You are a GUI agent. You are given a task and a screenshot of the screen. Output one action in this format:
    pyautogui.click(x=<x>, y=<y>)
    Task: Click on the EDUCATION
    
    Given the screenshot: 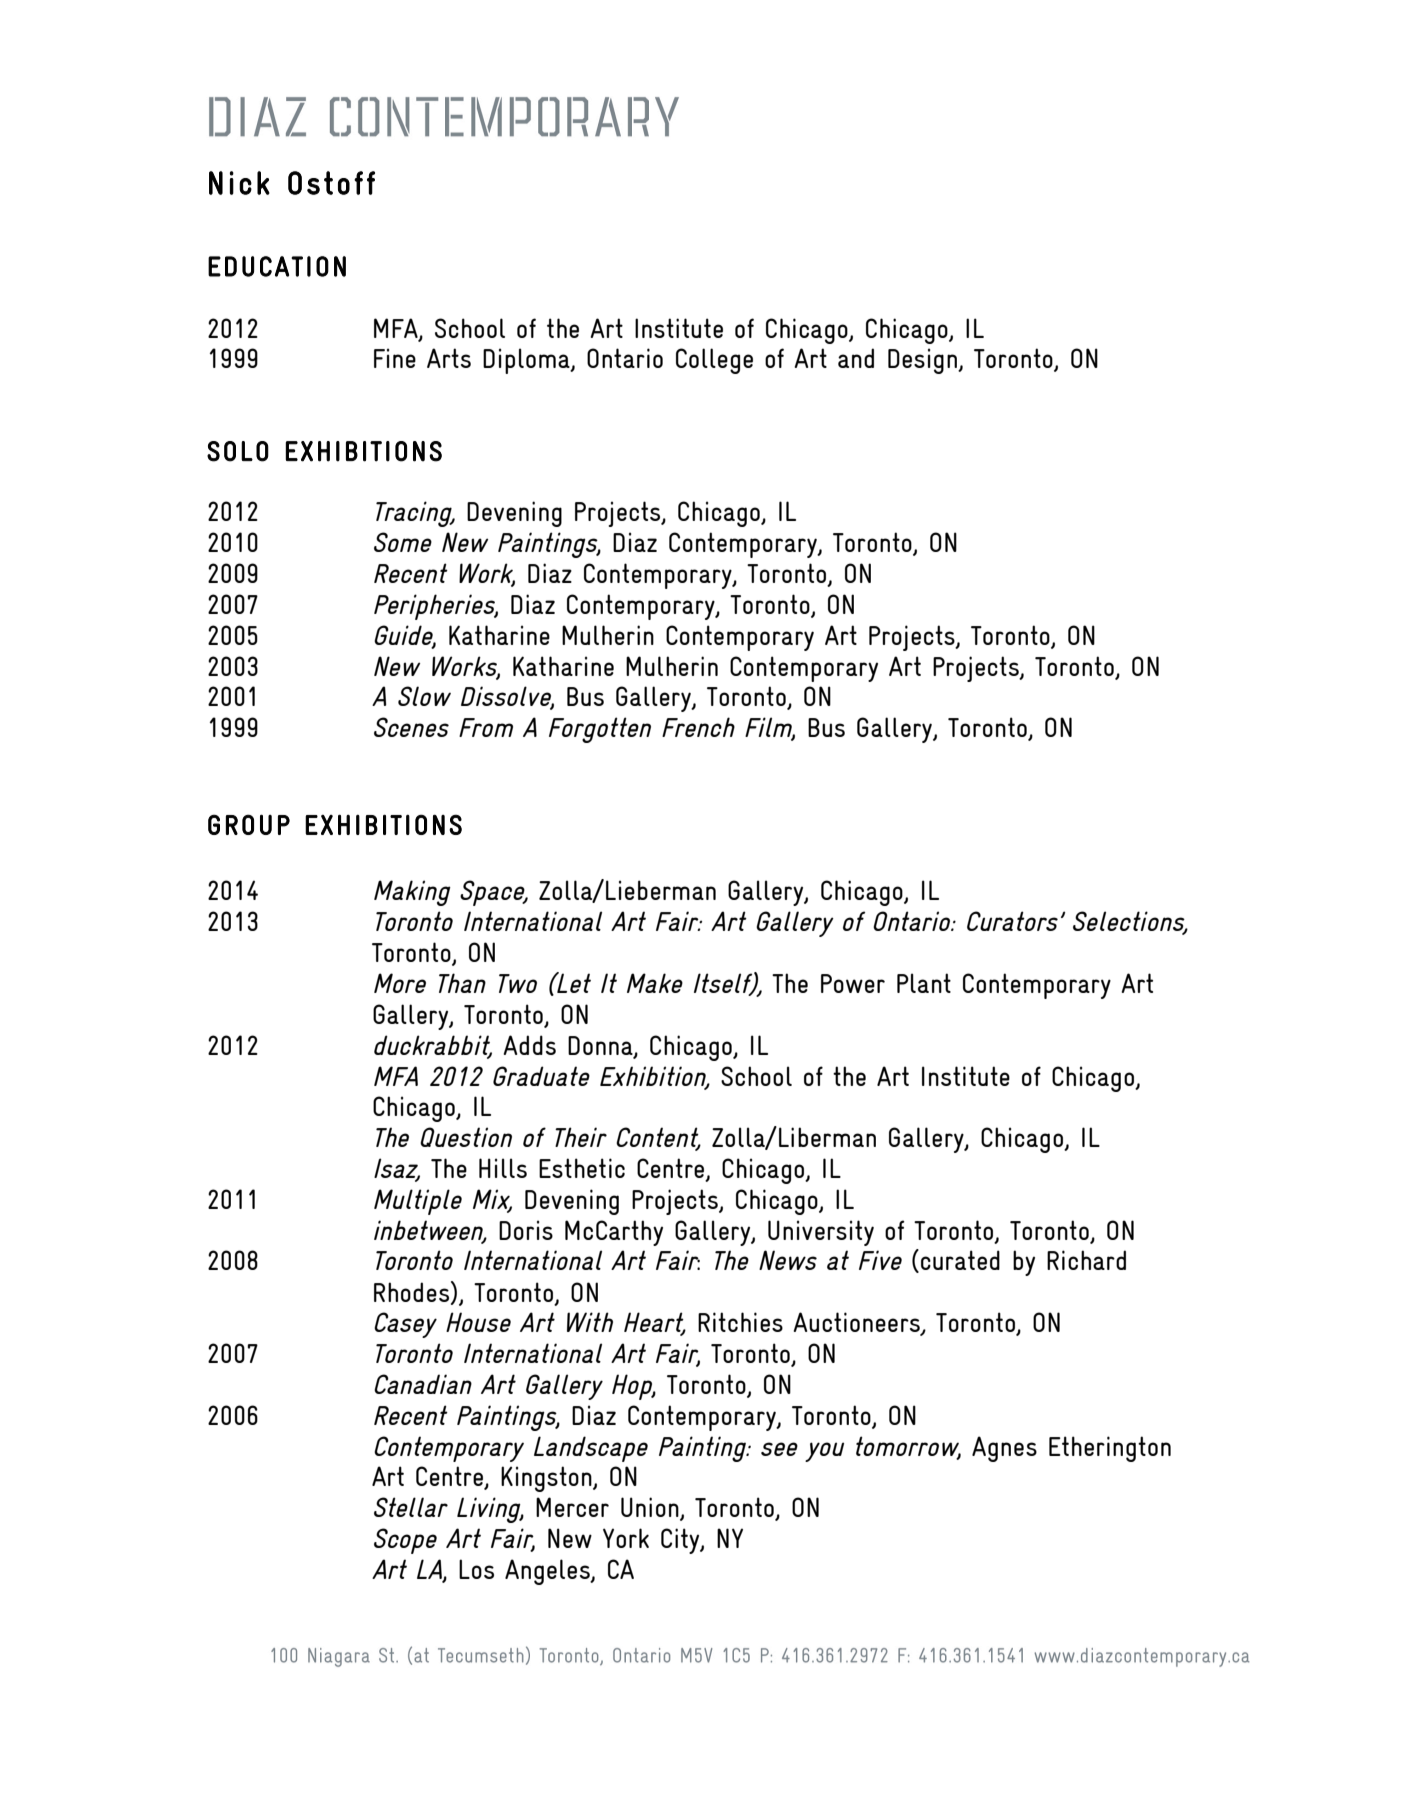 What is the action you would take?
    pyautogui.click(x=277, y=266)
